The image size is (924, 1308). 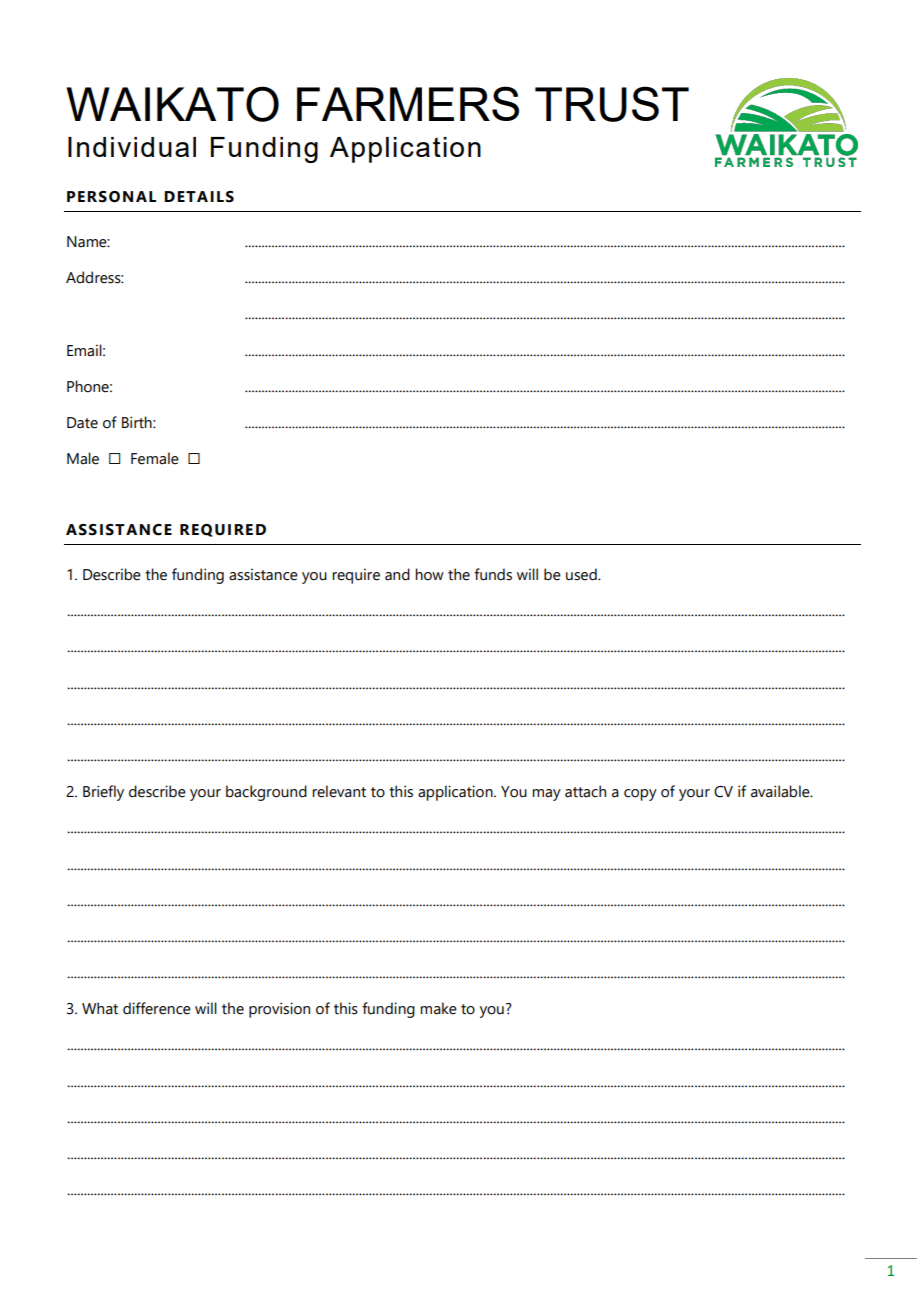 What do you see at coordinates (82, 423) in the screenshot?
I see `Date` at bounding box center [82, 423].
